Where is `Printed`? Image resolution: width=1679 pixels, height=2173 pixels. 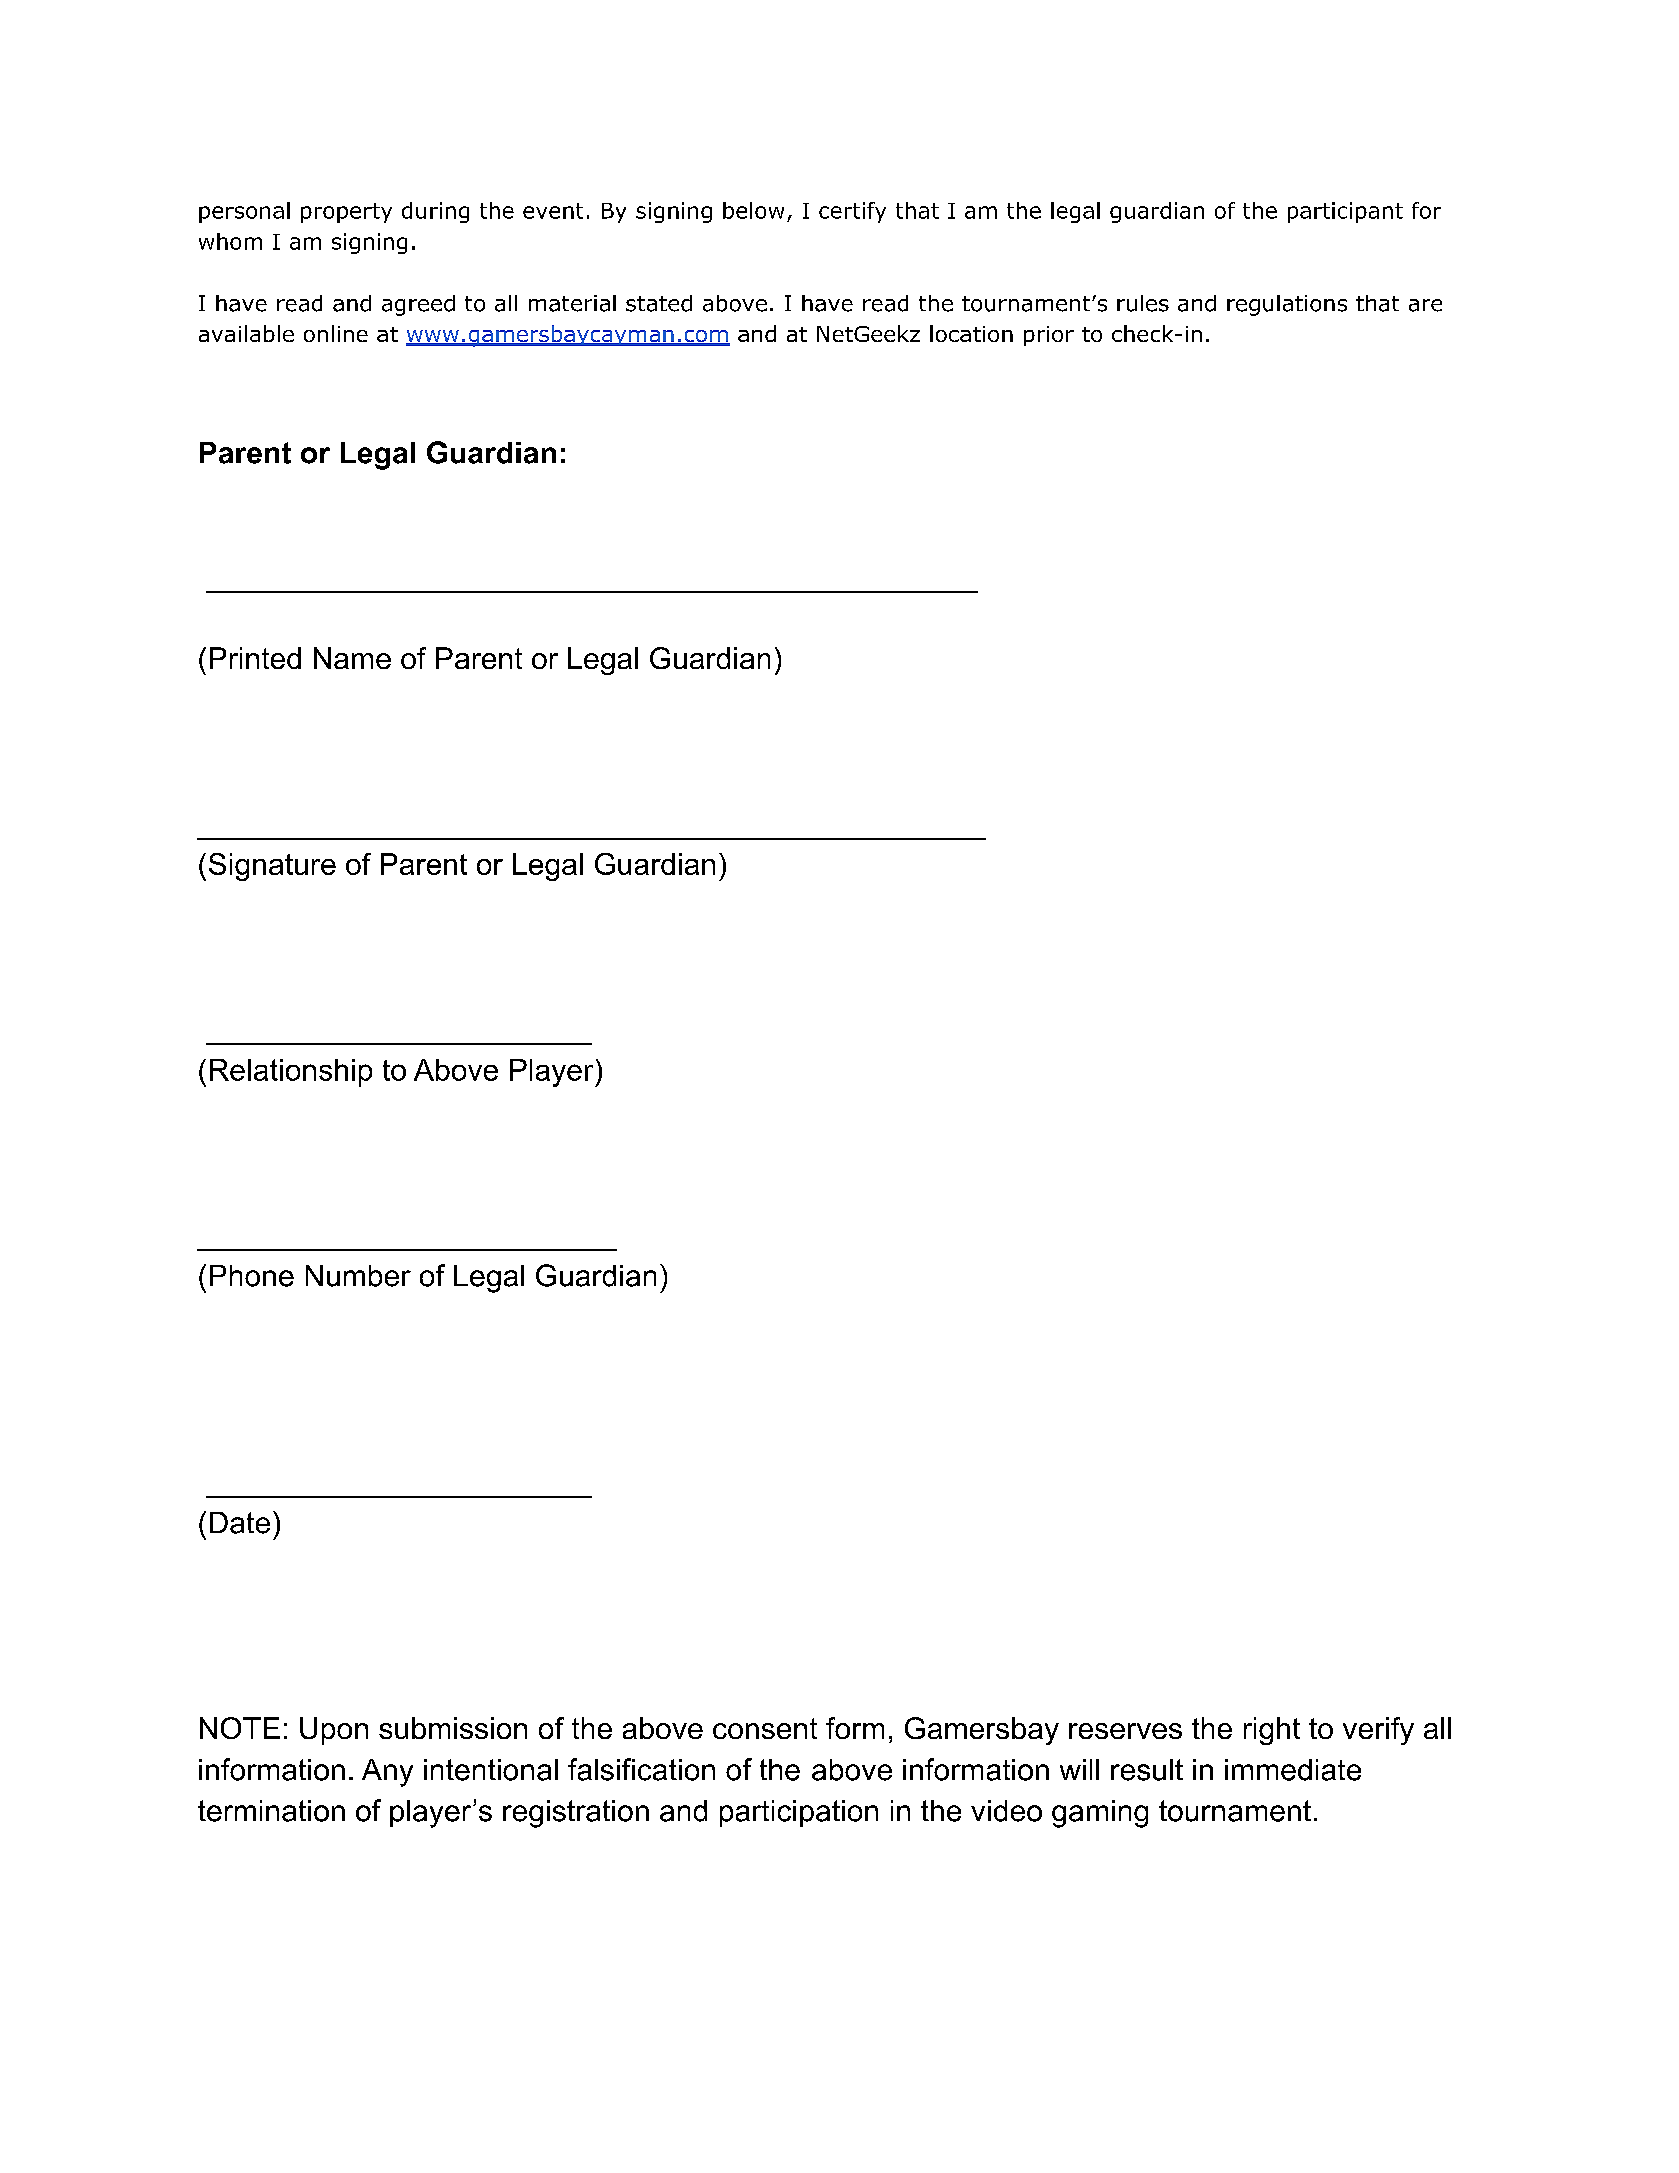 Printed is located at coordinates (255, 658).
